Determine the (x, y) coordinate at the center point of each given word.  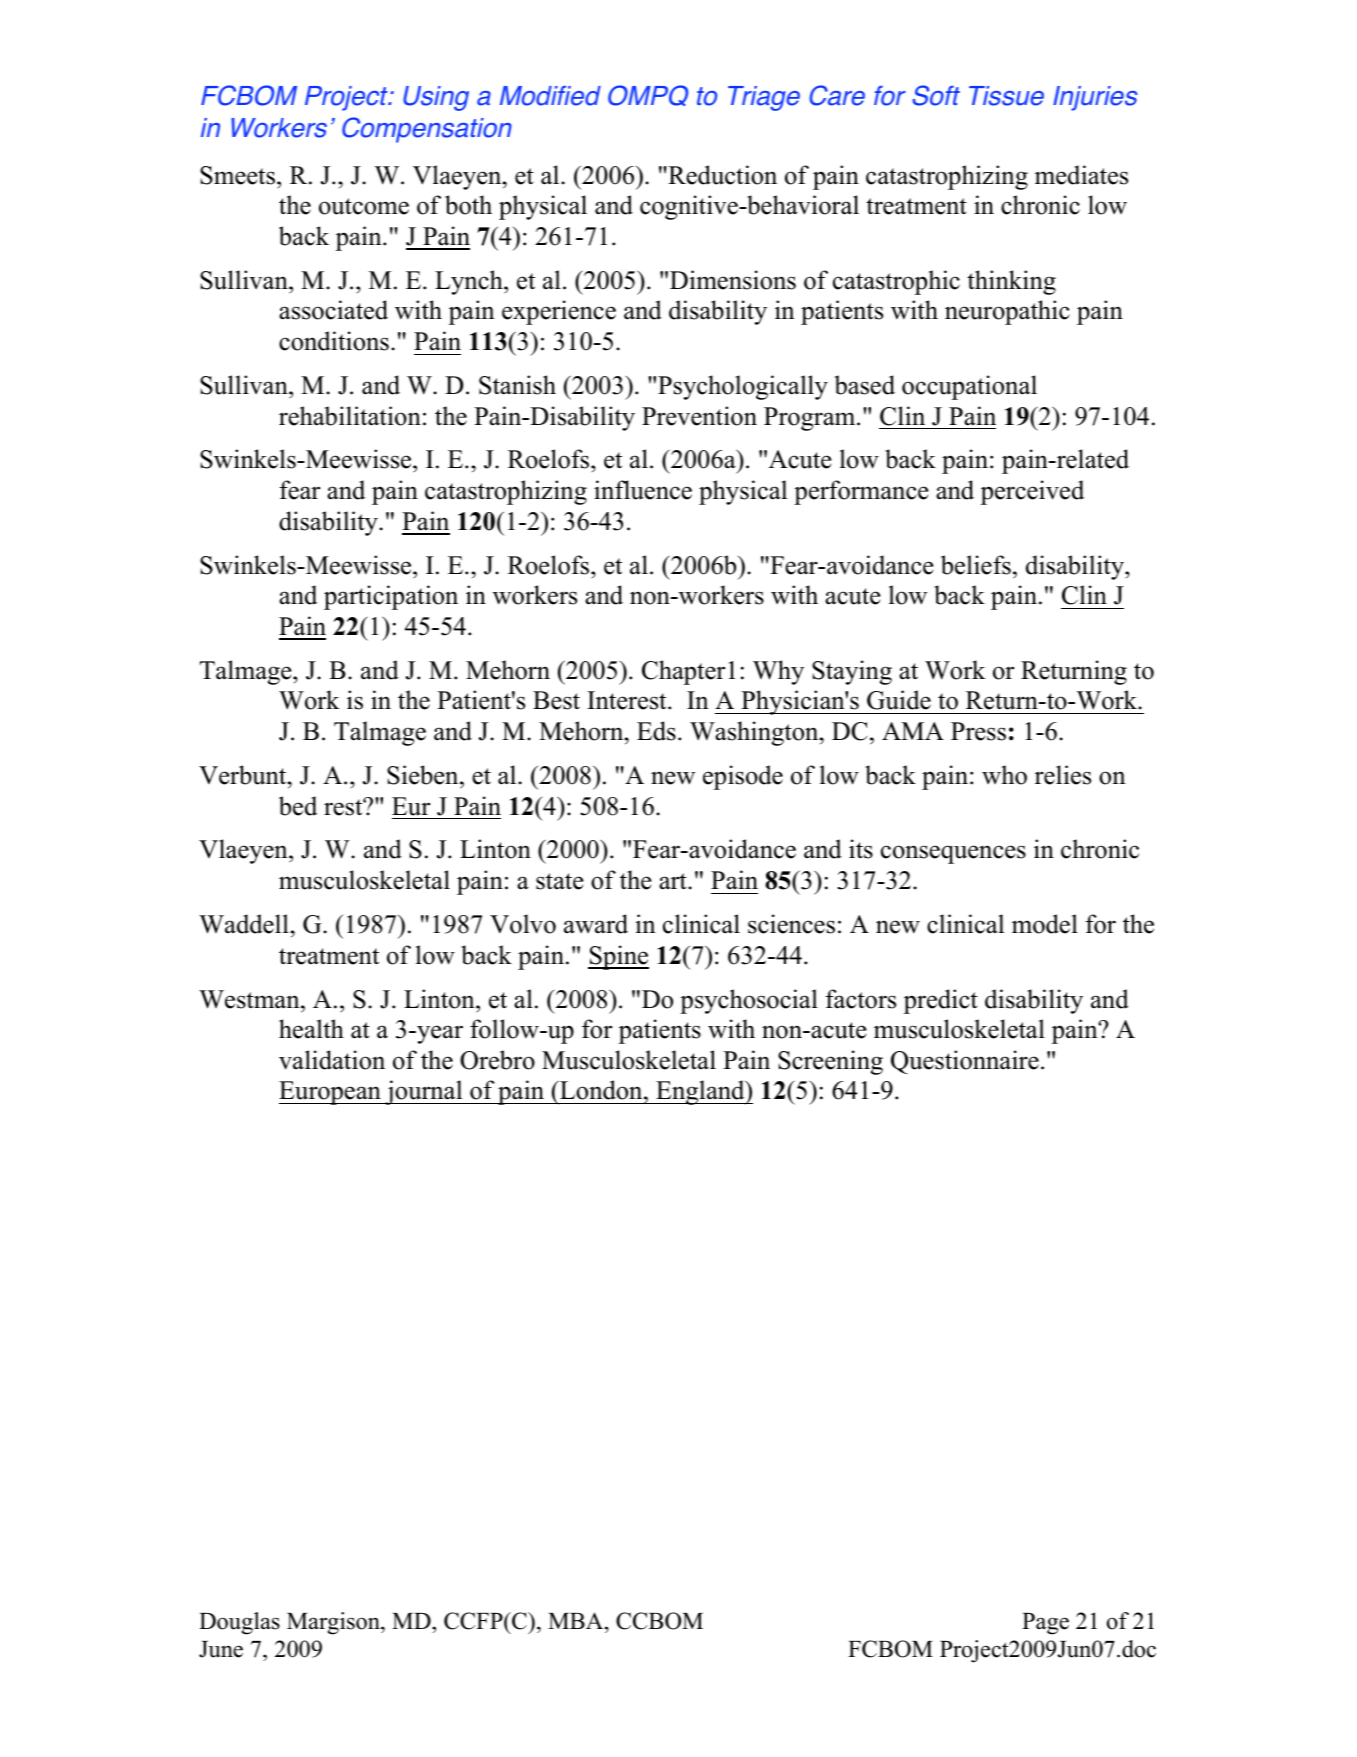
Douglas (239, 1623)
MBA (577, 1620)
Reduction (721, 175)
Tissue (1006, 96)
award (596, 924)
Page (1045, 1624)
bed (298, 806)
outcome (364, 206)
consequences (953, 854)
